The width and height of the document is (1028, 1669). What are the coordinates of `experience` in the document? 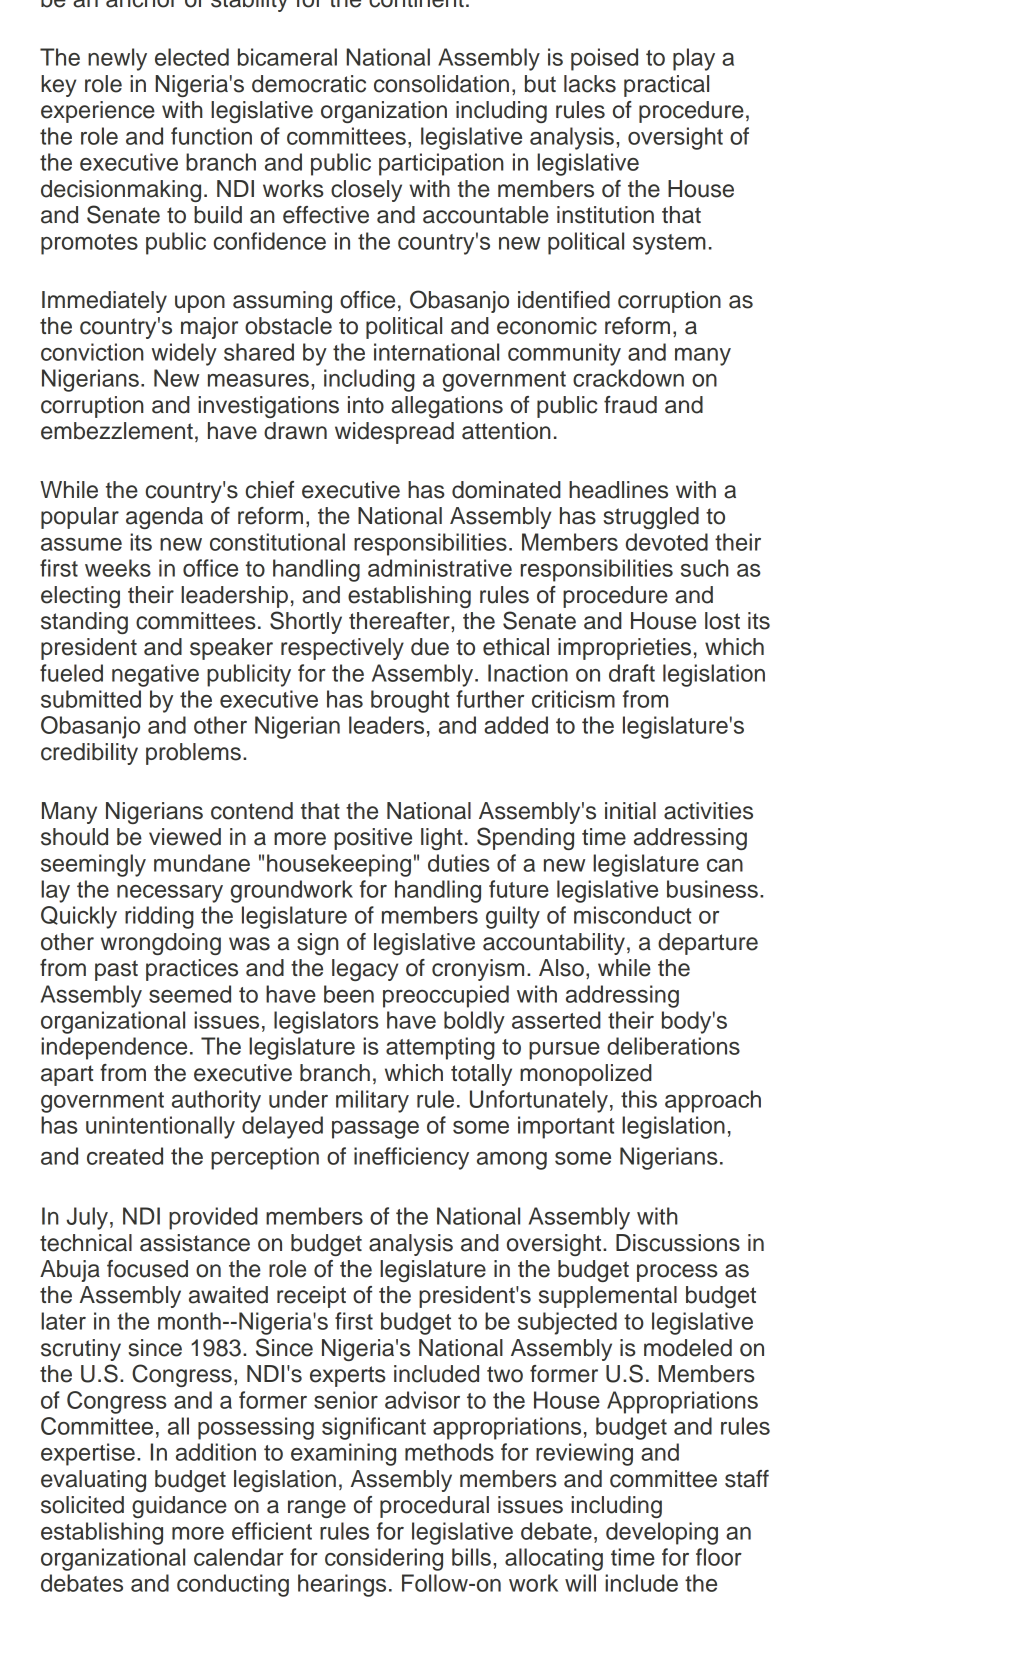 It's located at (98, 112).
